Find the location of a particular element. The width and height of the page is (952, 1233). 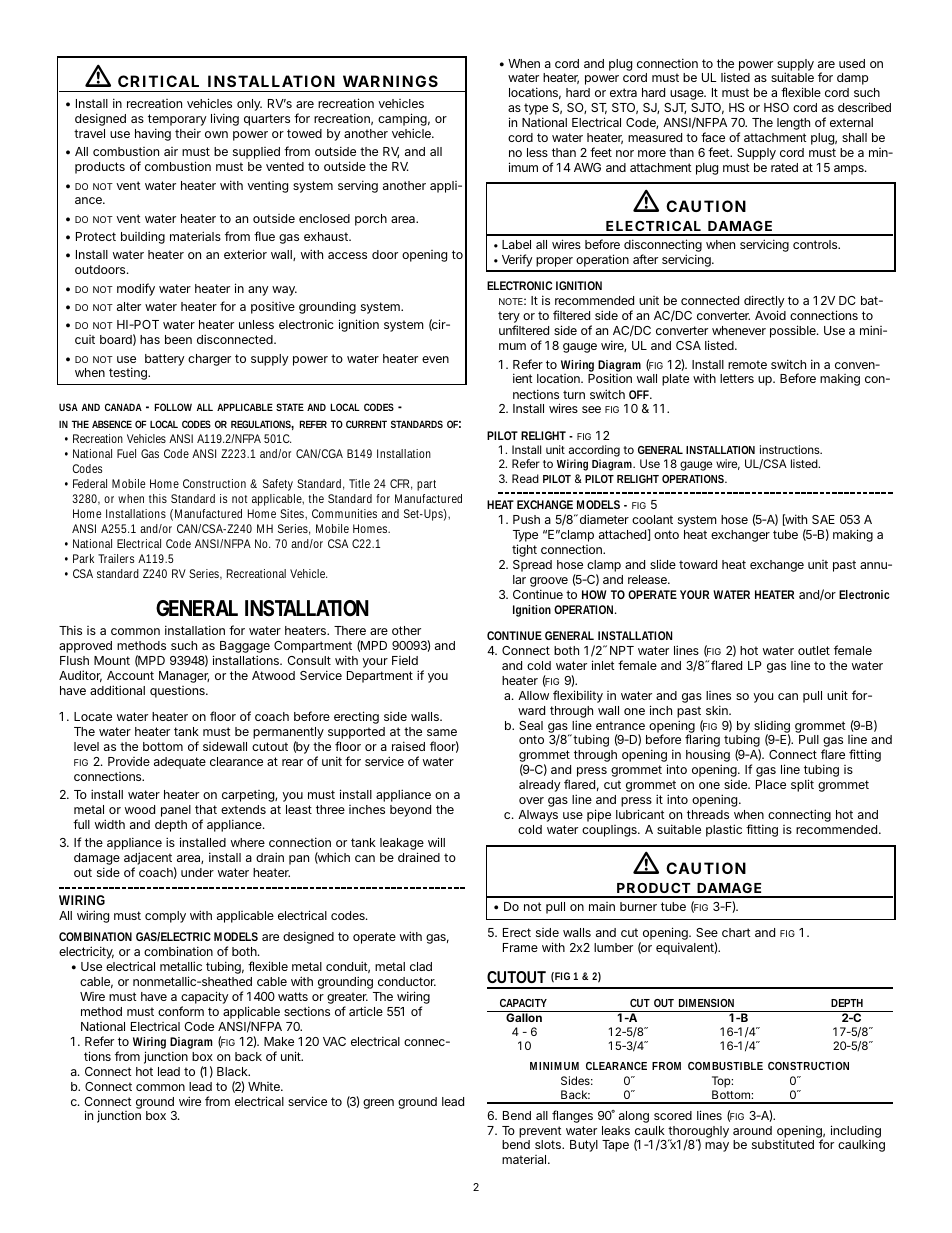

CFR is located at coordinates (401, 484).
